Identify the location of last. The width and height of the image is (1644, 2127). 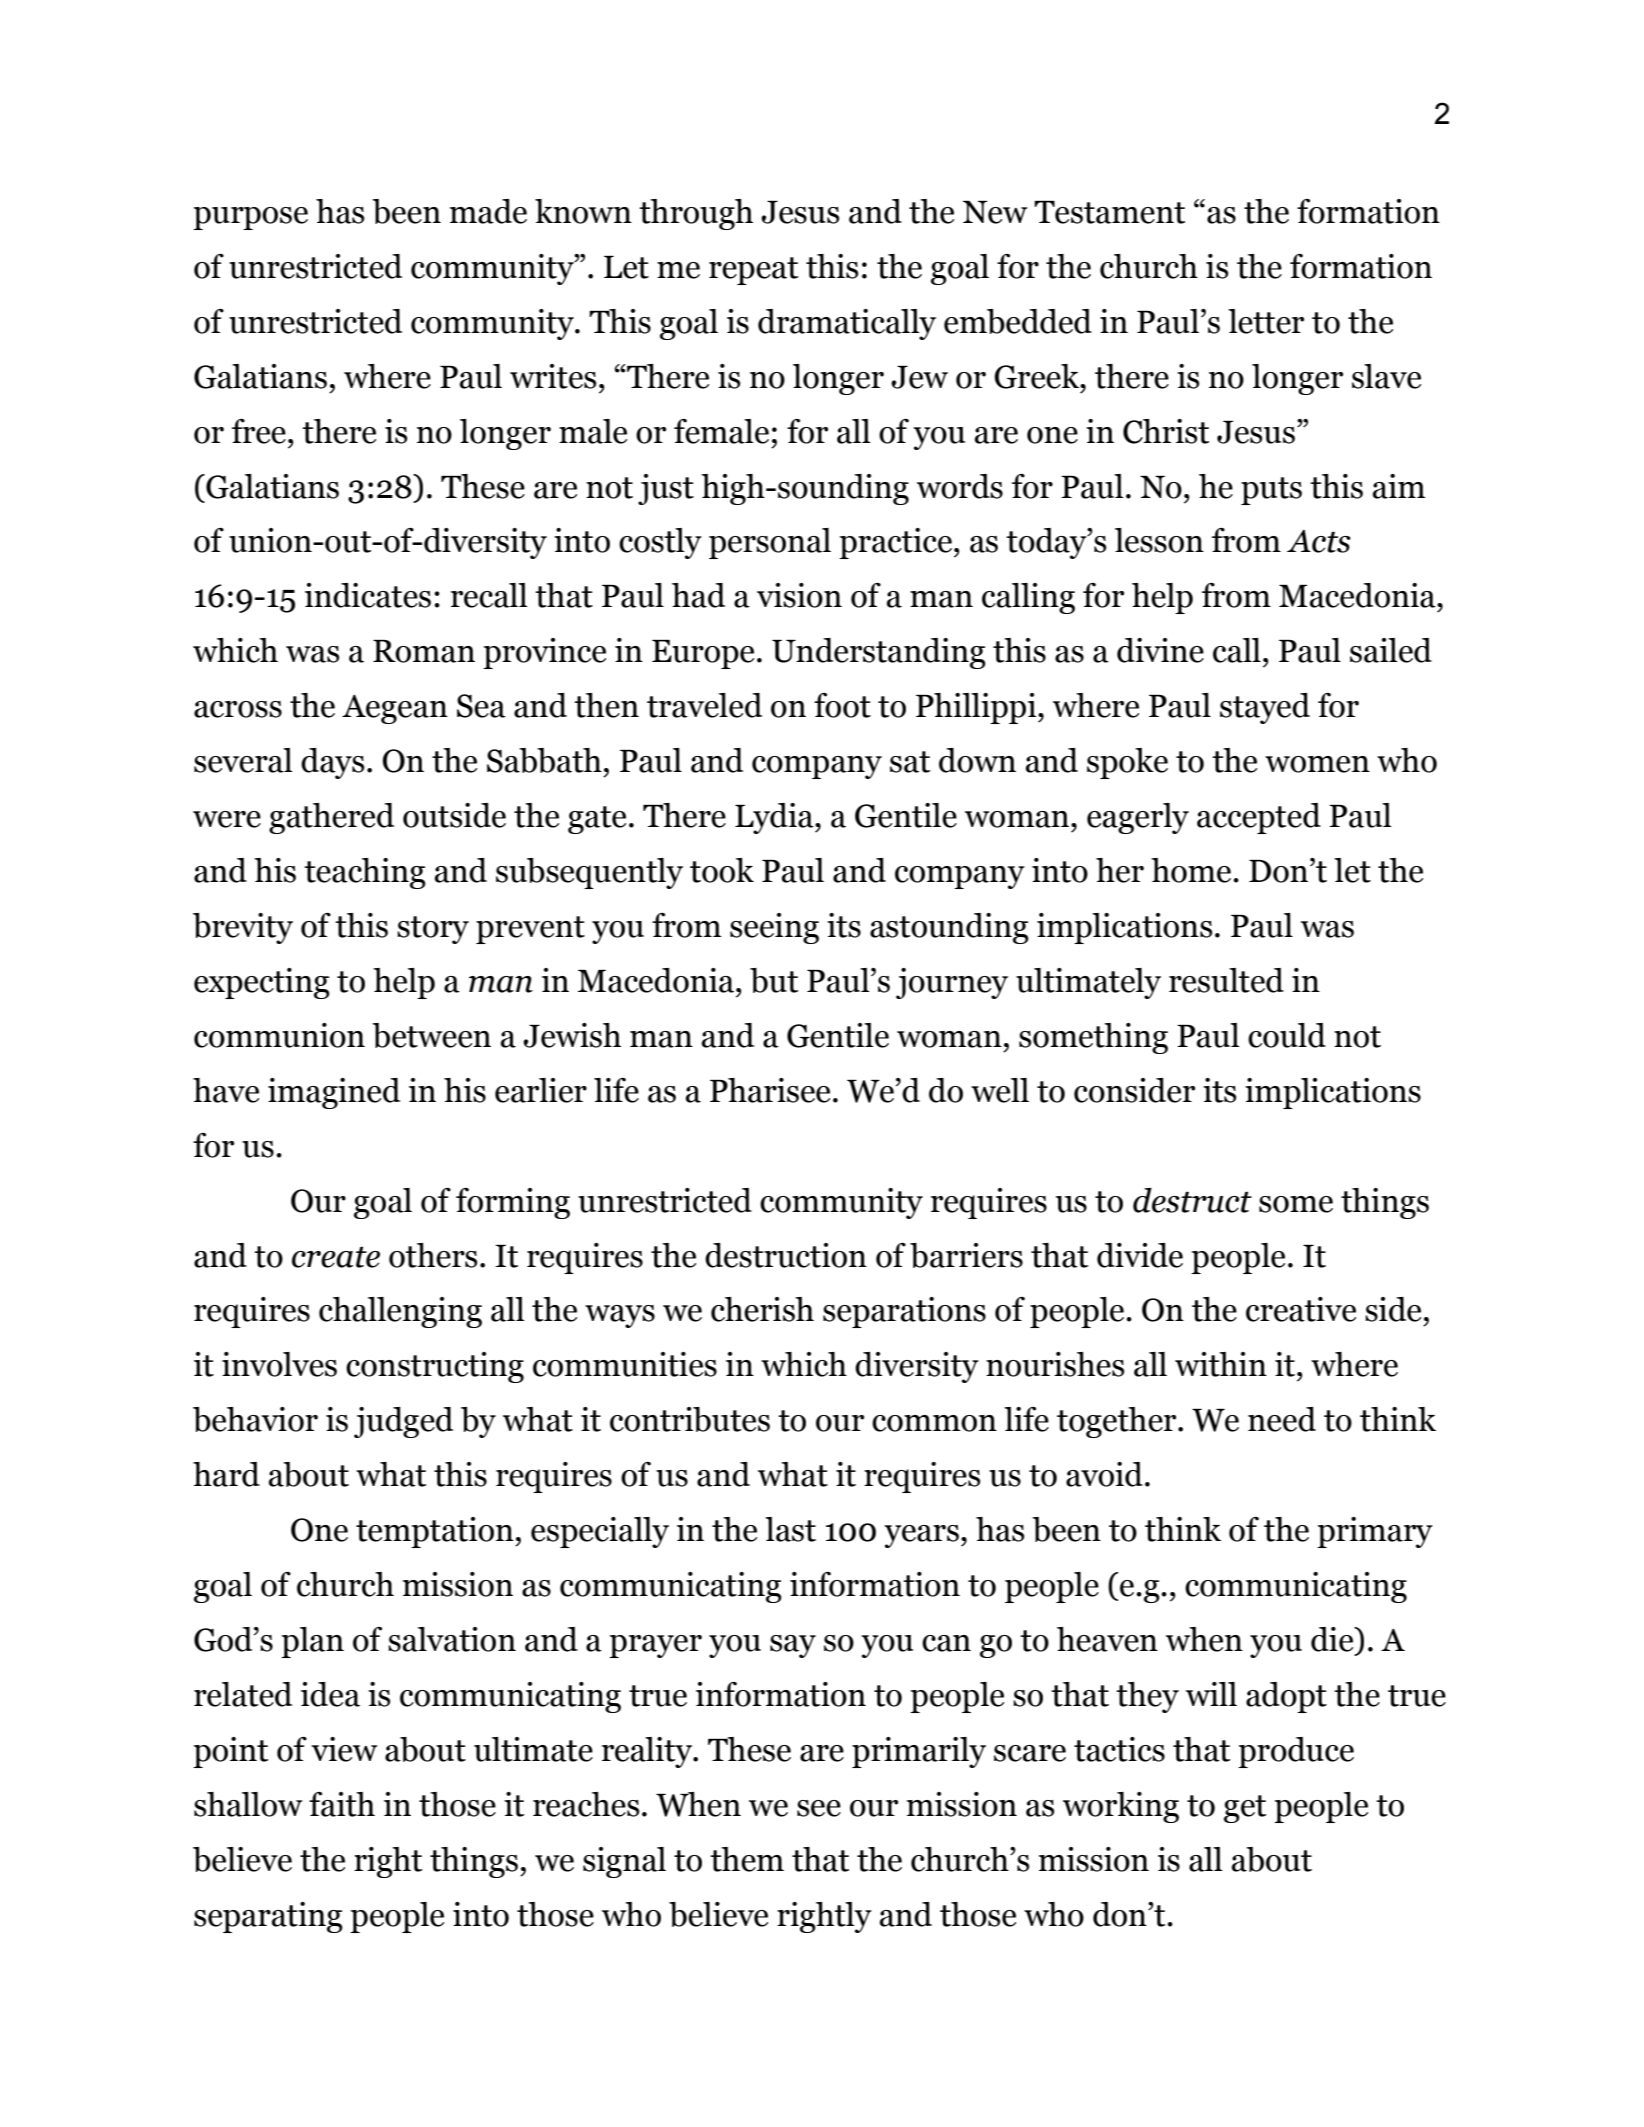
(790, 1529).
